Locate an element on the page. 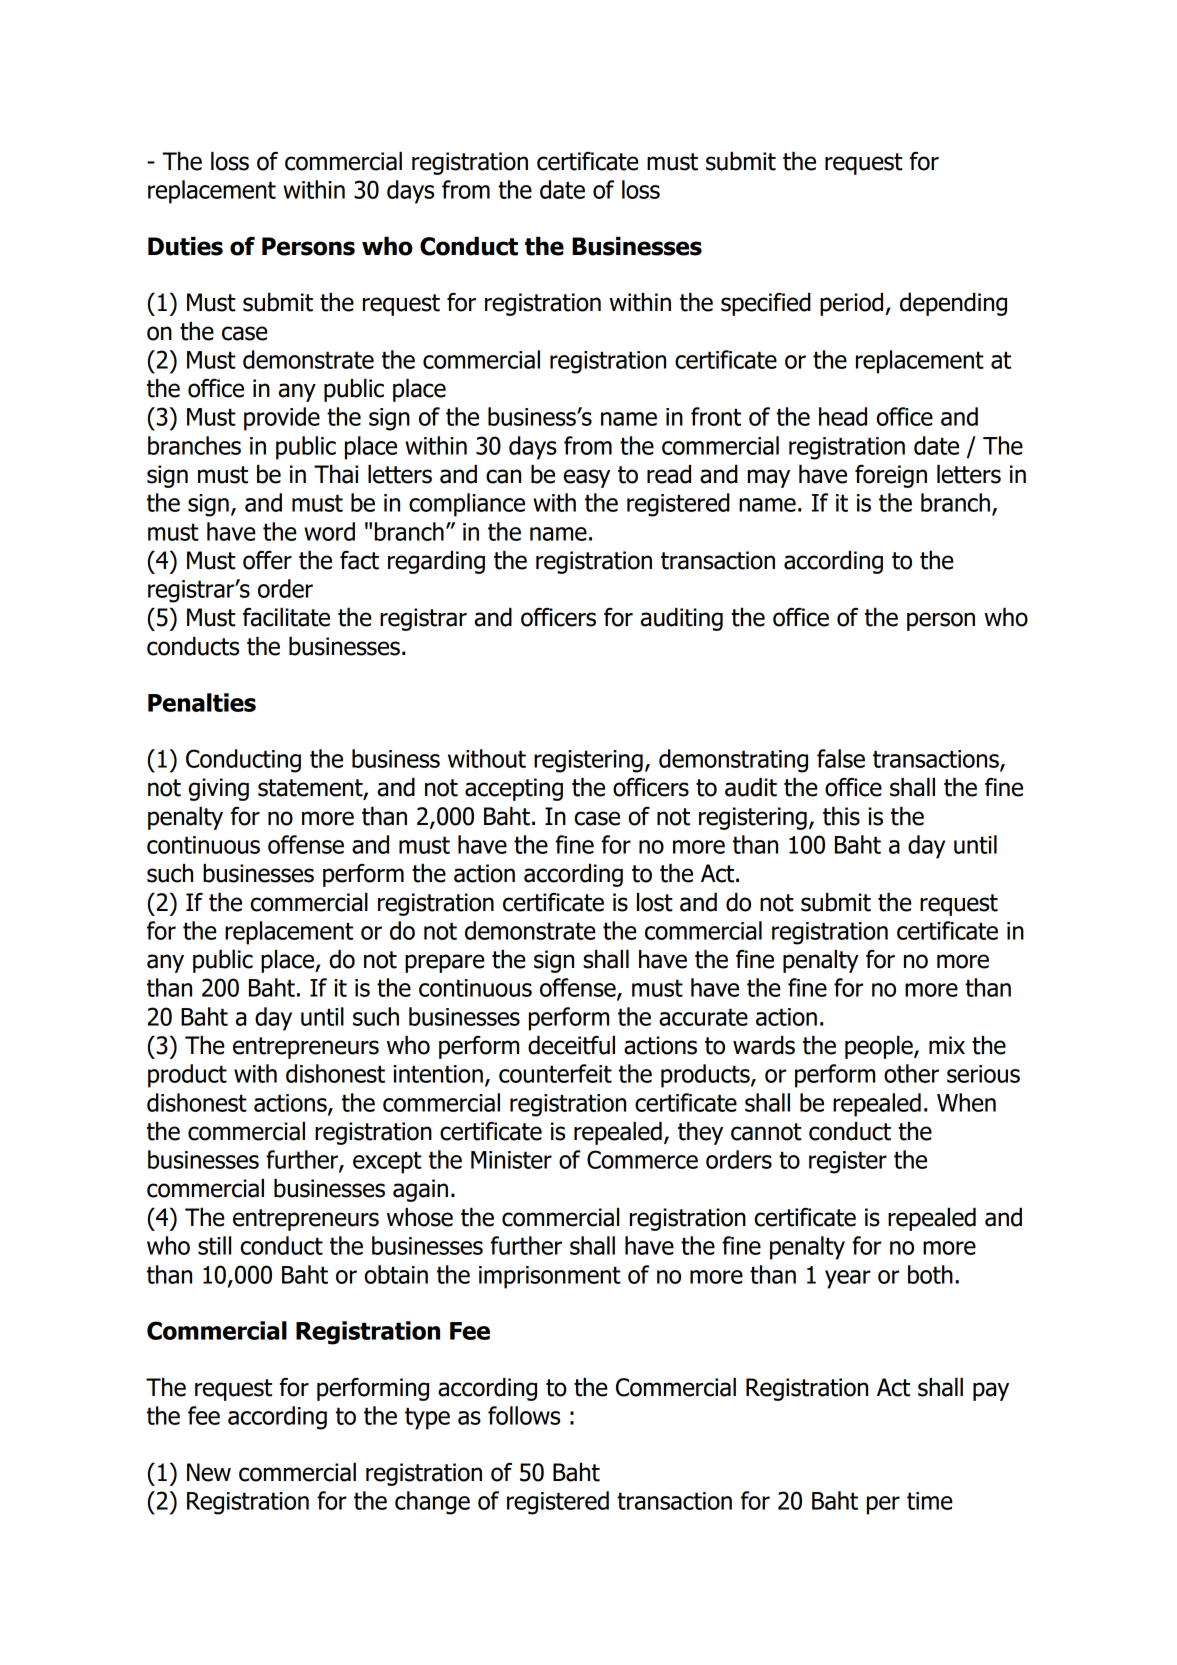 This image has width=1177, height=1665. false is located at coordinates (841, 758).
